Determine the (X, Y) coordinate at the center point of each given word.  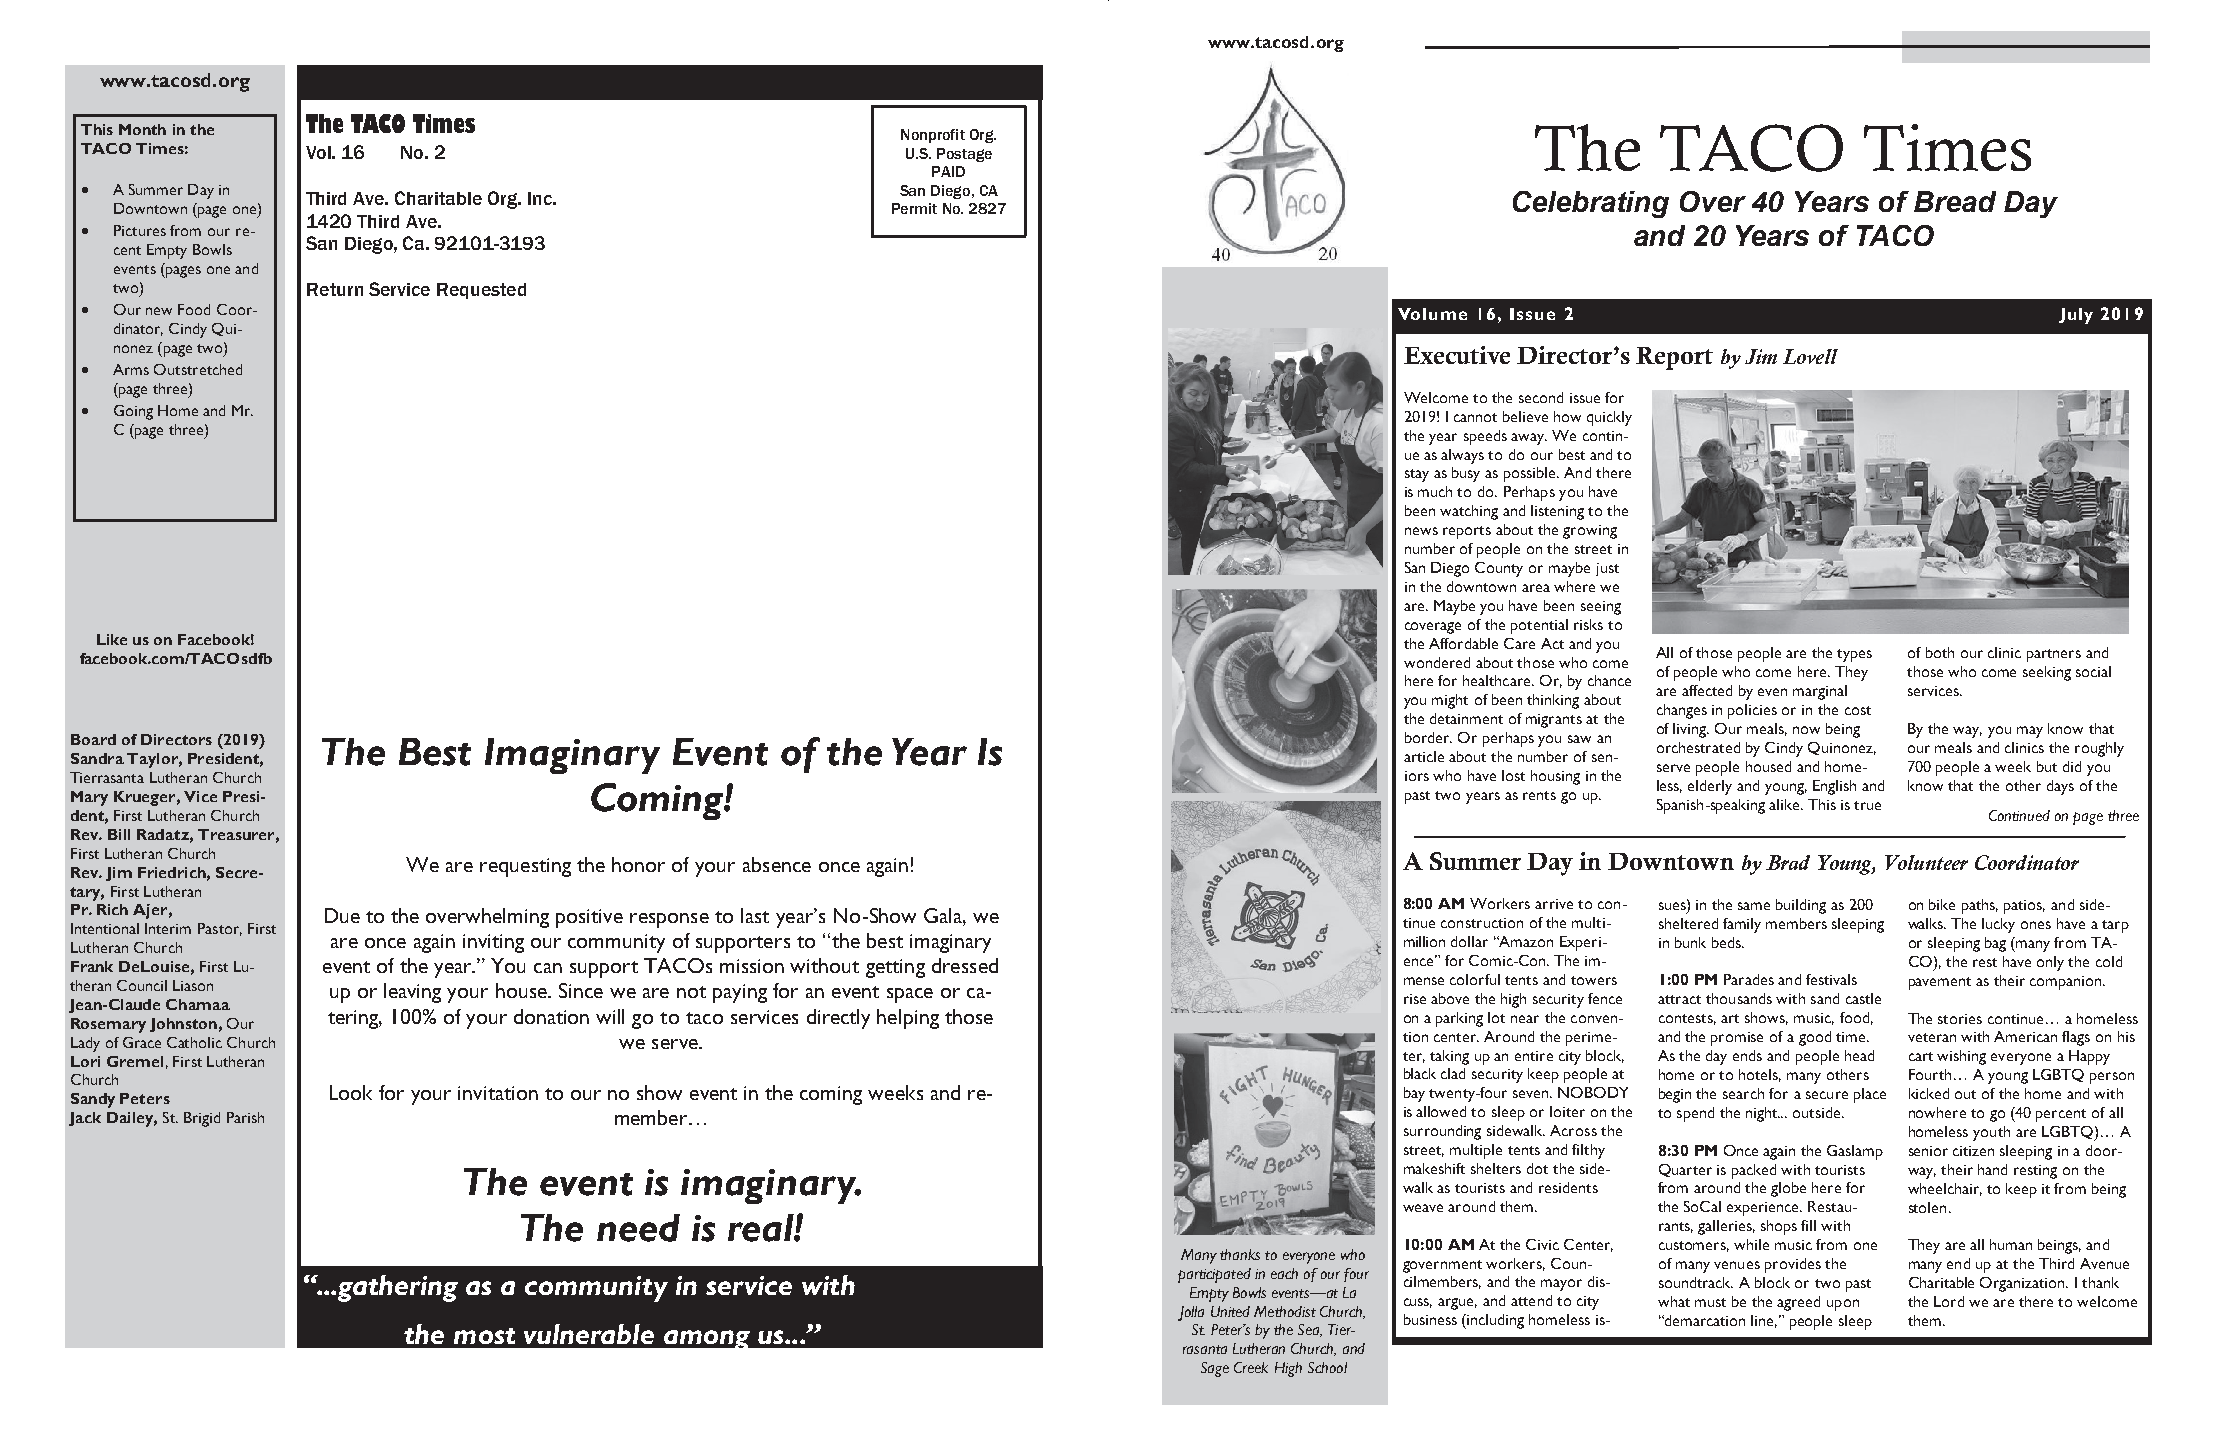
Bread (1955, 201)
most (484, 1336)
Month (142, 129)
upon (1843, 1305)
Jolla (1191, 1313)
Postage (964, 155)
